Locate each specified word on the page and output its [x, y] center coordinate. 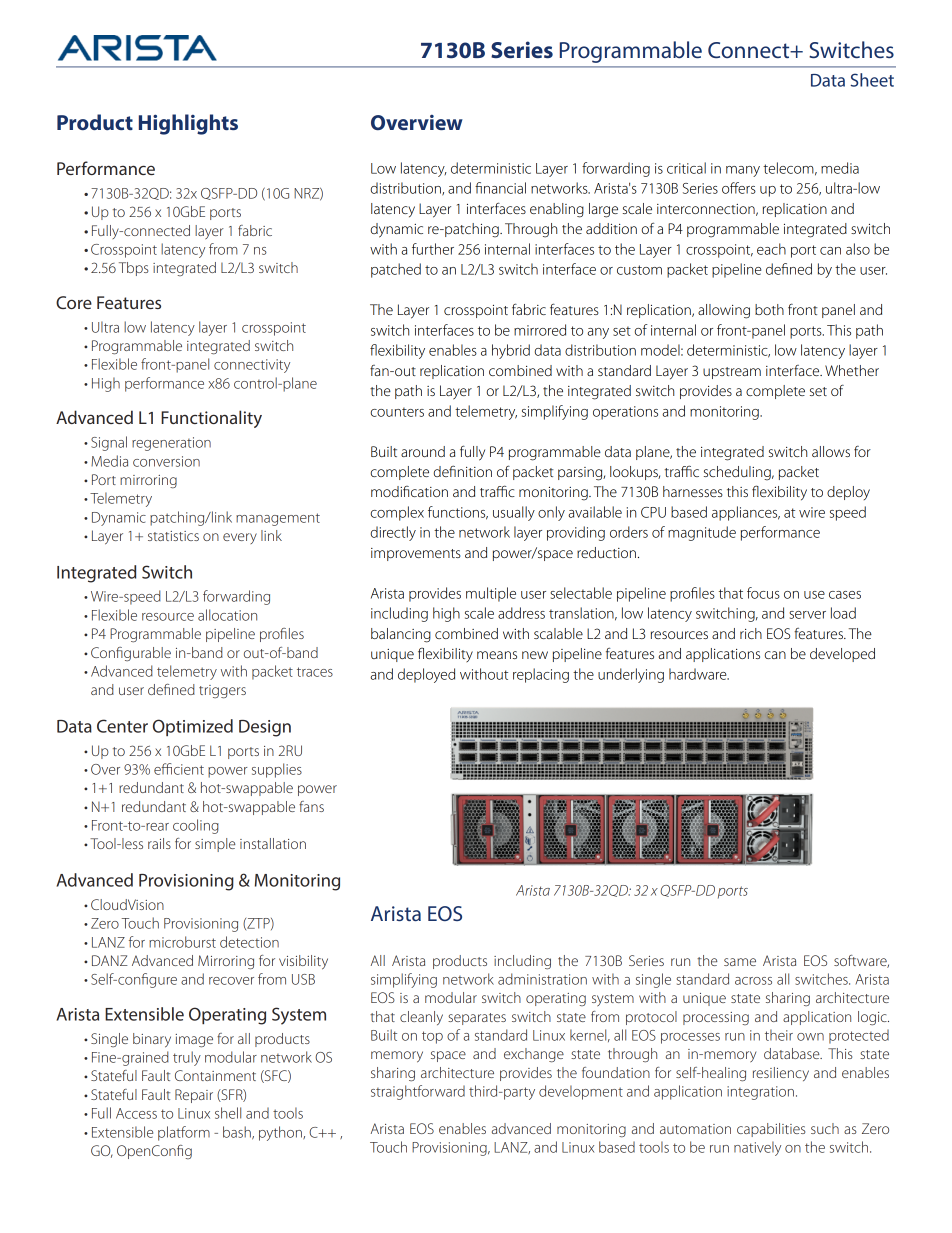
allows [831, 451]
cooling [196, 826]
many [743, 171]
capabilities [771, 1130]
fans [311, 806]
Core [74, 302]
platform [184, 1133]
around [423, 451]
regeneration [171, 444]
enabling [557, 210]
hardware [699, 674]
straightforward [418, 1092]
